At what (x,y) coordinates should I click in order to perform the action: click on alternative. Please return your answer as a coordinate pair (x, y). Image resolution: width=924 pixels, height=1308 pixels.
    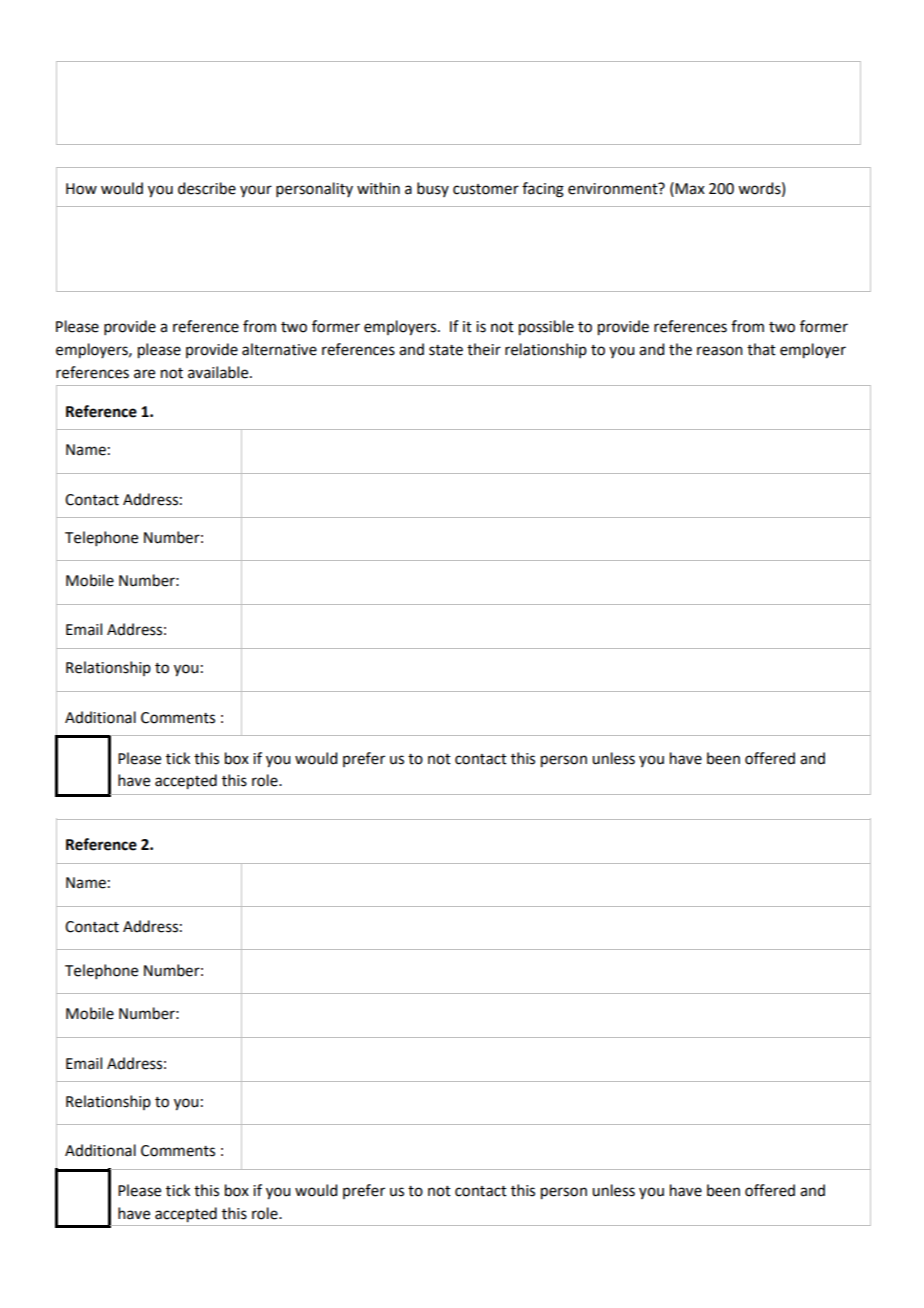
    Looking at the image, I should click on (279, 349).
